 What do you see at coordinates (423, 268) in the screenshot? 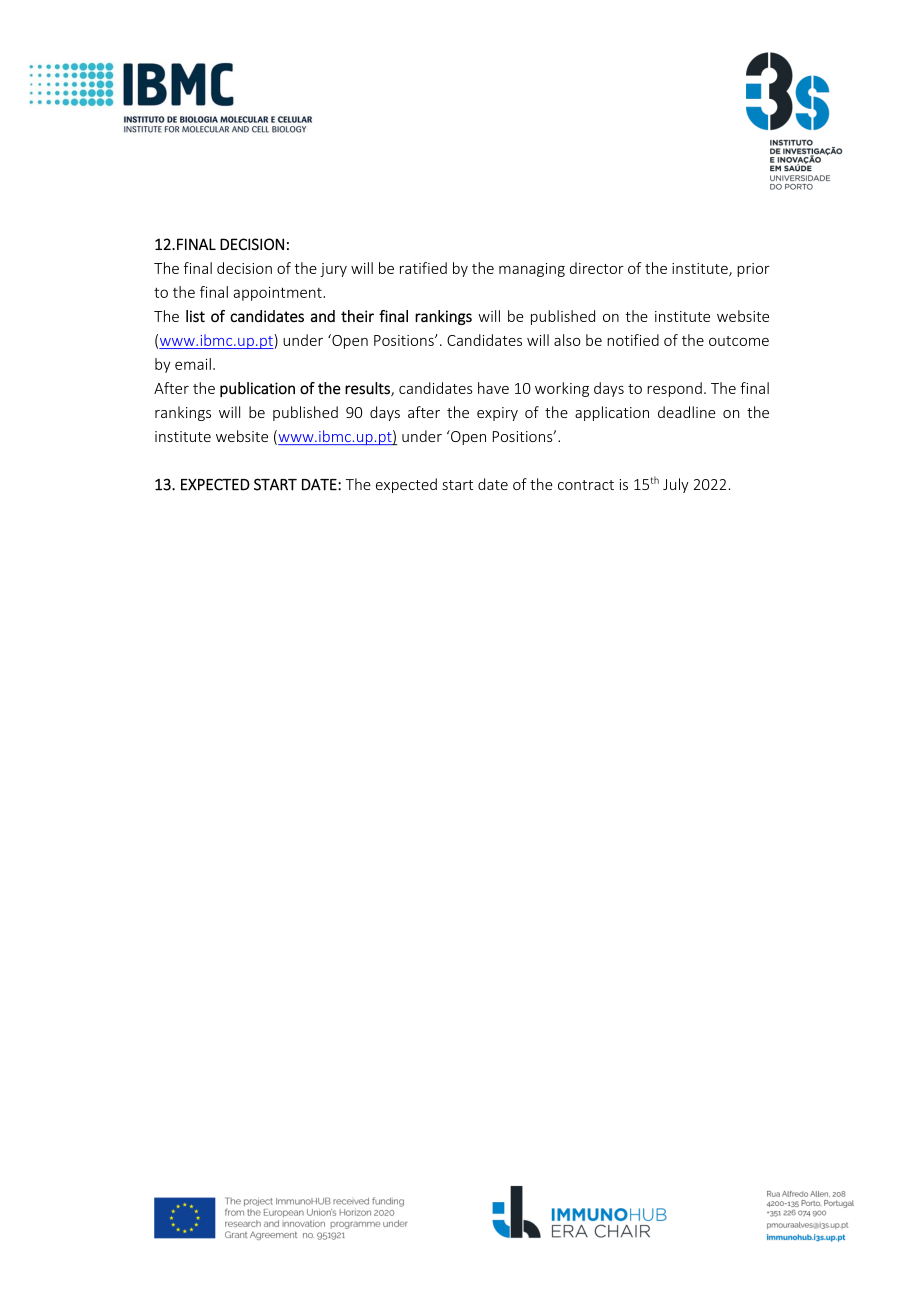
I see `ratified` at bounding box center [423, 268].
